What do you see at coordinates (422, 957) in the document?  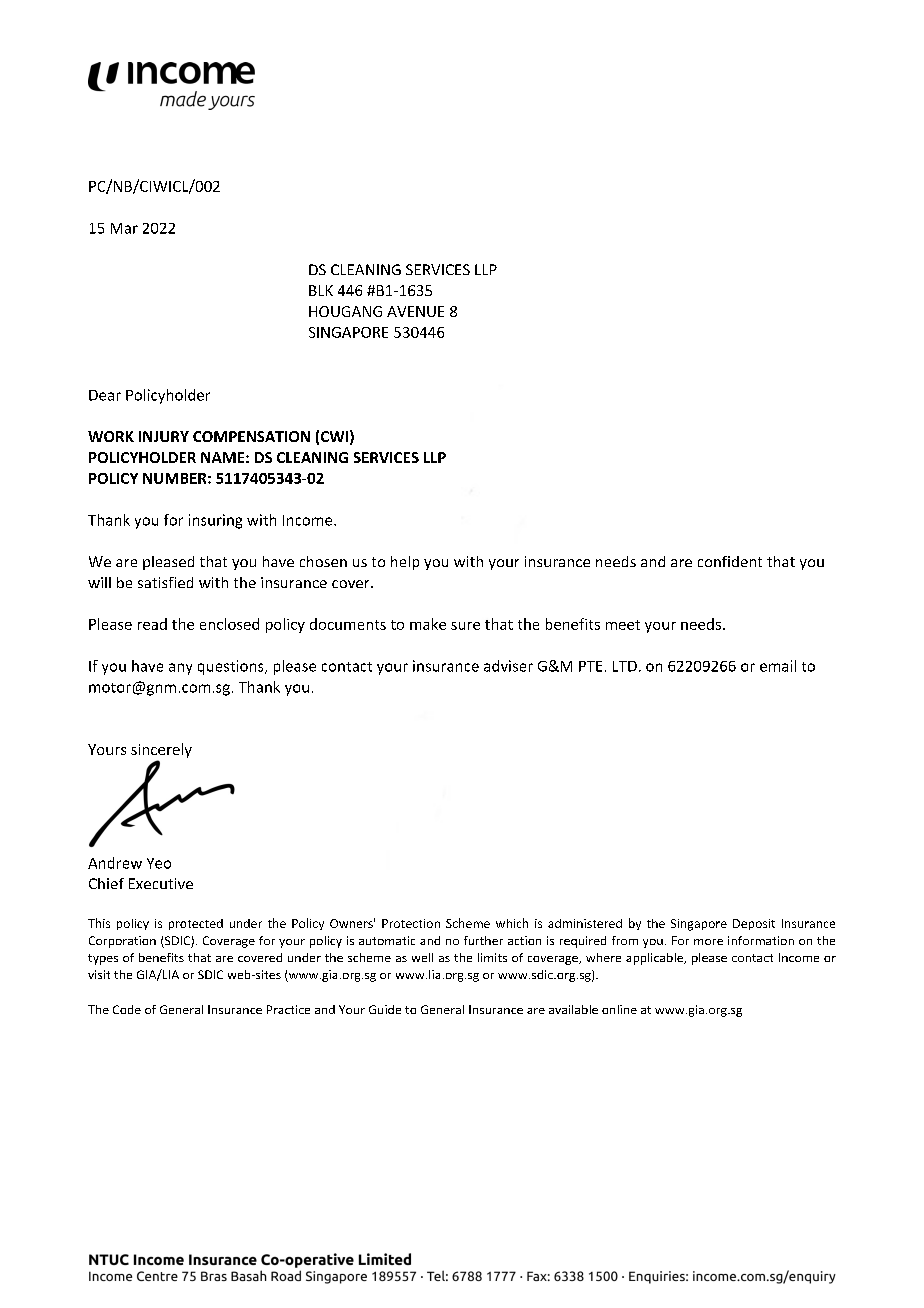 I see `well` at bounding box center [422, 957].
